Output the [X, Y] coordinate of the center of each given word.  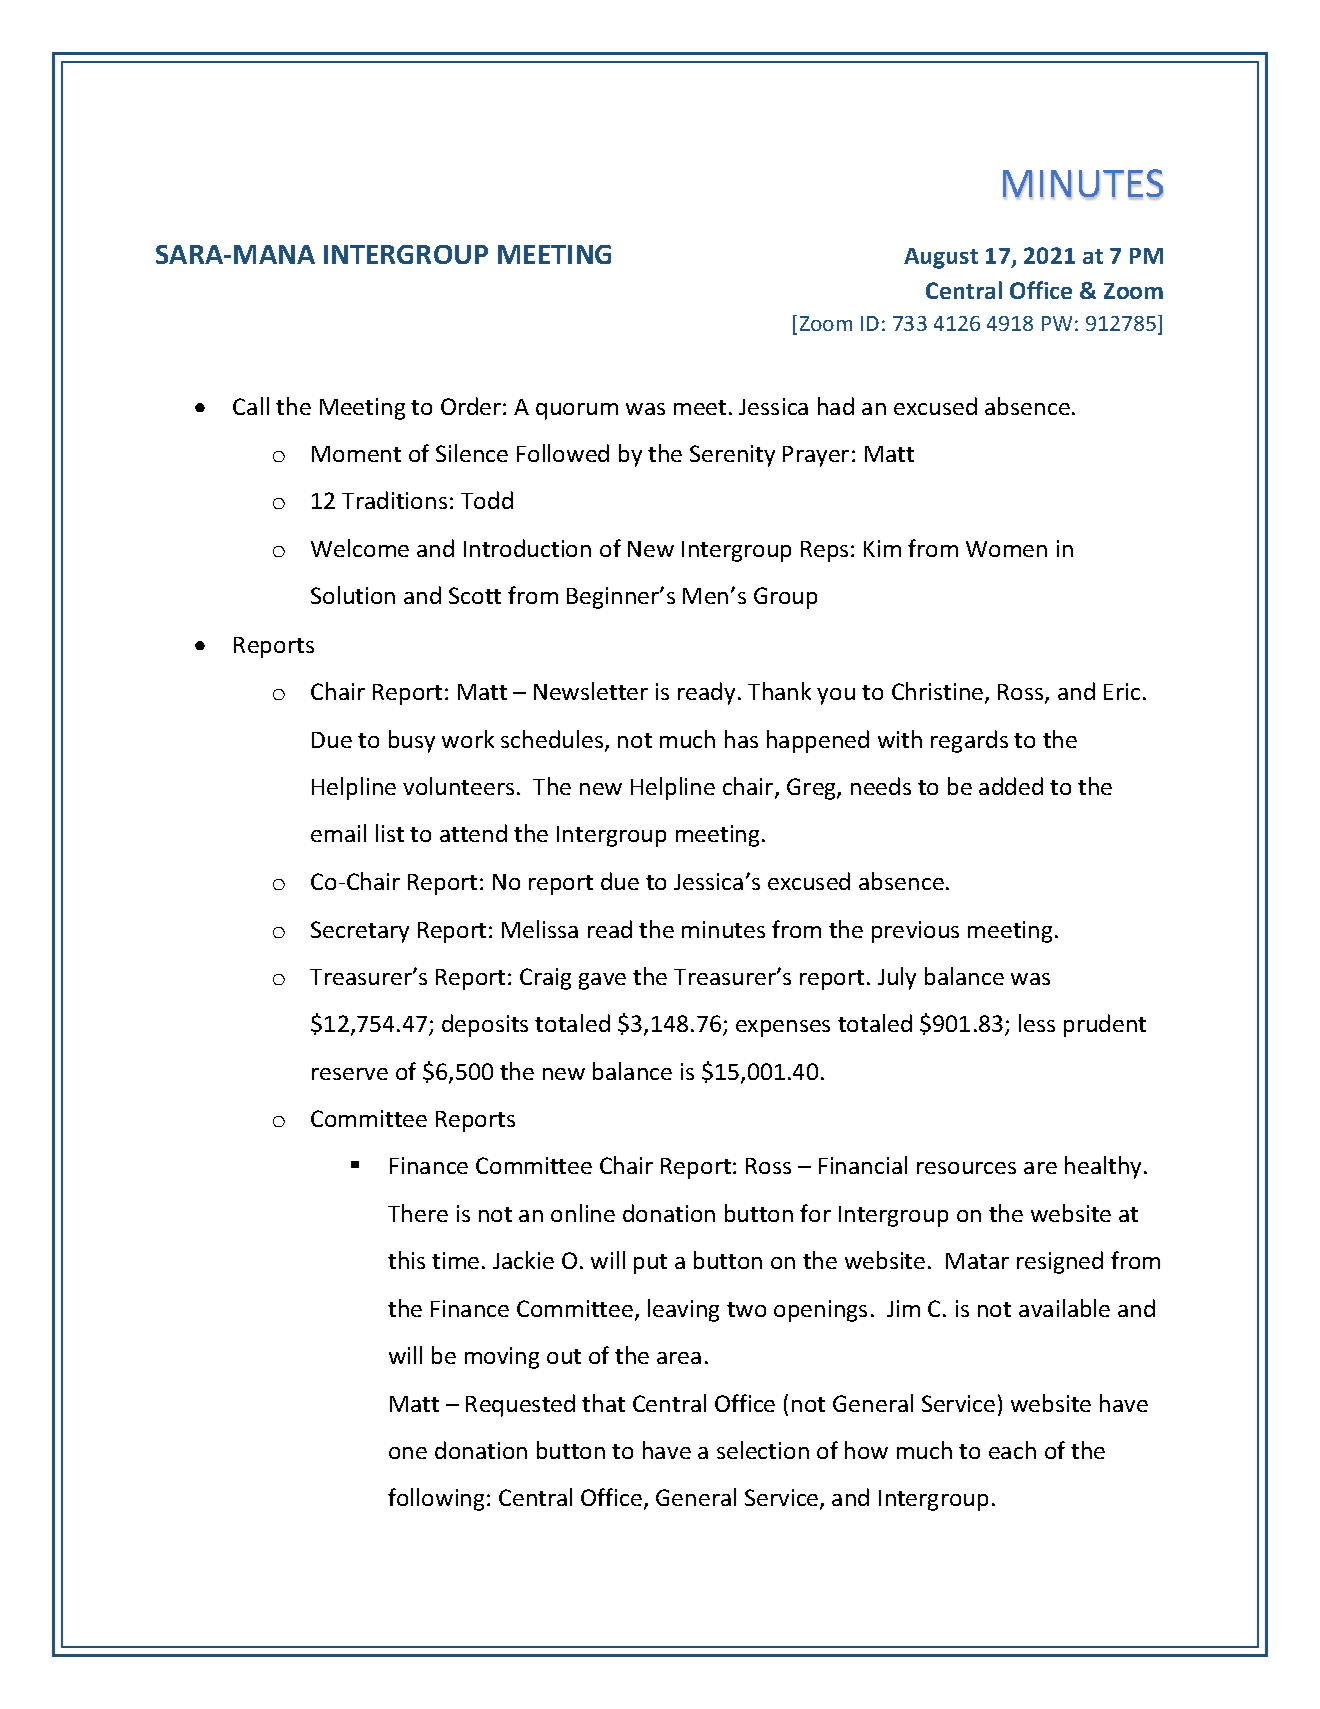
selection [763, 1450]
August [941, 258]
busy [412, 741]
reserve [350, 1074]
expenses [783, 1028]
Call [251, 406]
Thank [779, 691]
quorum [577, 411]
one [408, 1453]
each [1012, 1450]
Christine [939, 692]
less [1037, 1023]
